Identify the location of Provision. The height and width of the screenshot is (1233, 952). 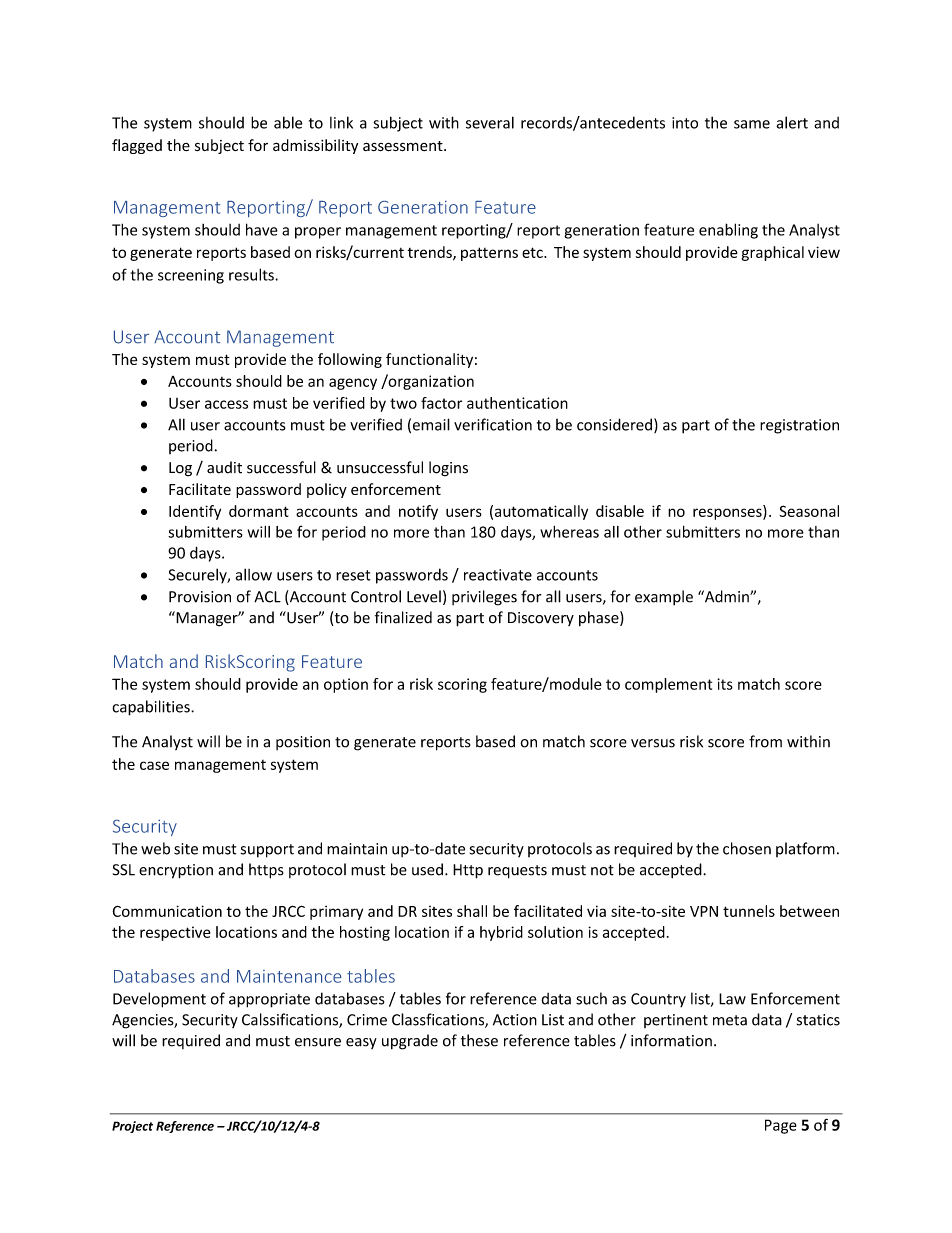
(200, 597).
